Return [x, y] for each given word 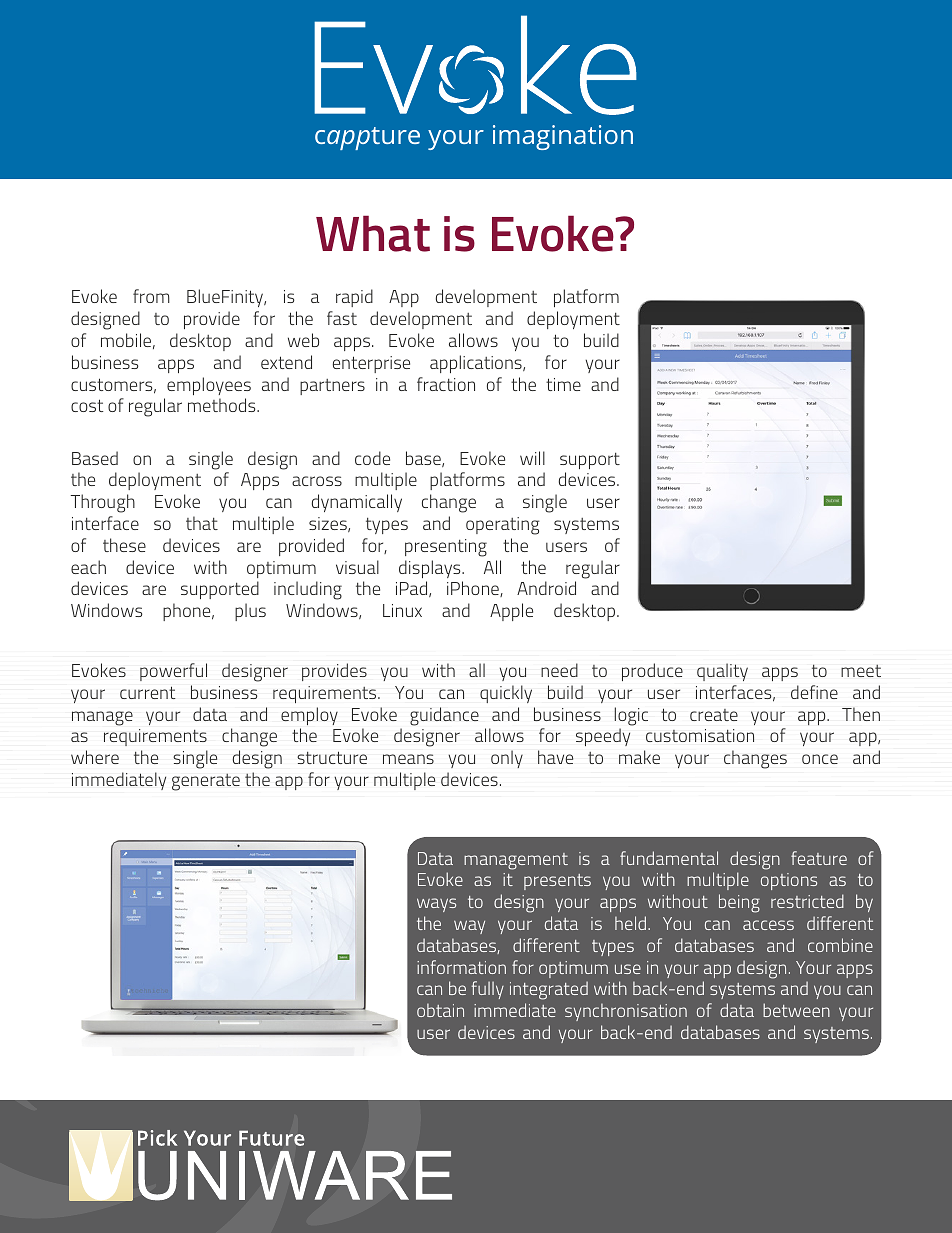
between [796, 1010]
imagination [563, 137]
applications [477, 364]
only [507, 759]
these [124, 545]
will [532, 458]
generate [206, 782]
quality [722, 672]
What [373, 233]
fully [488, 990]
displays [431, 569]
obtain [440, 1010]
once [820, 759]
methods [223, 405]
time [563, 384]
